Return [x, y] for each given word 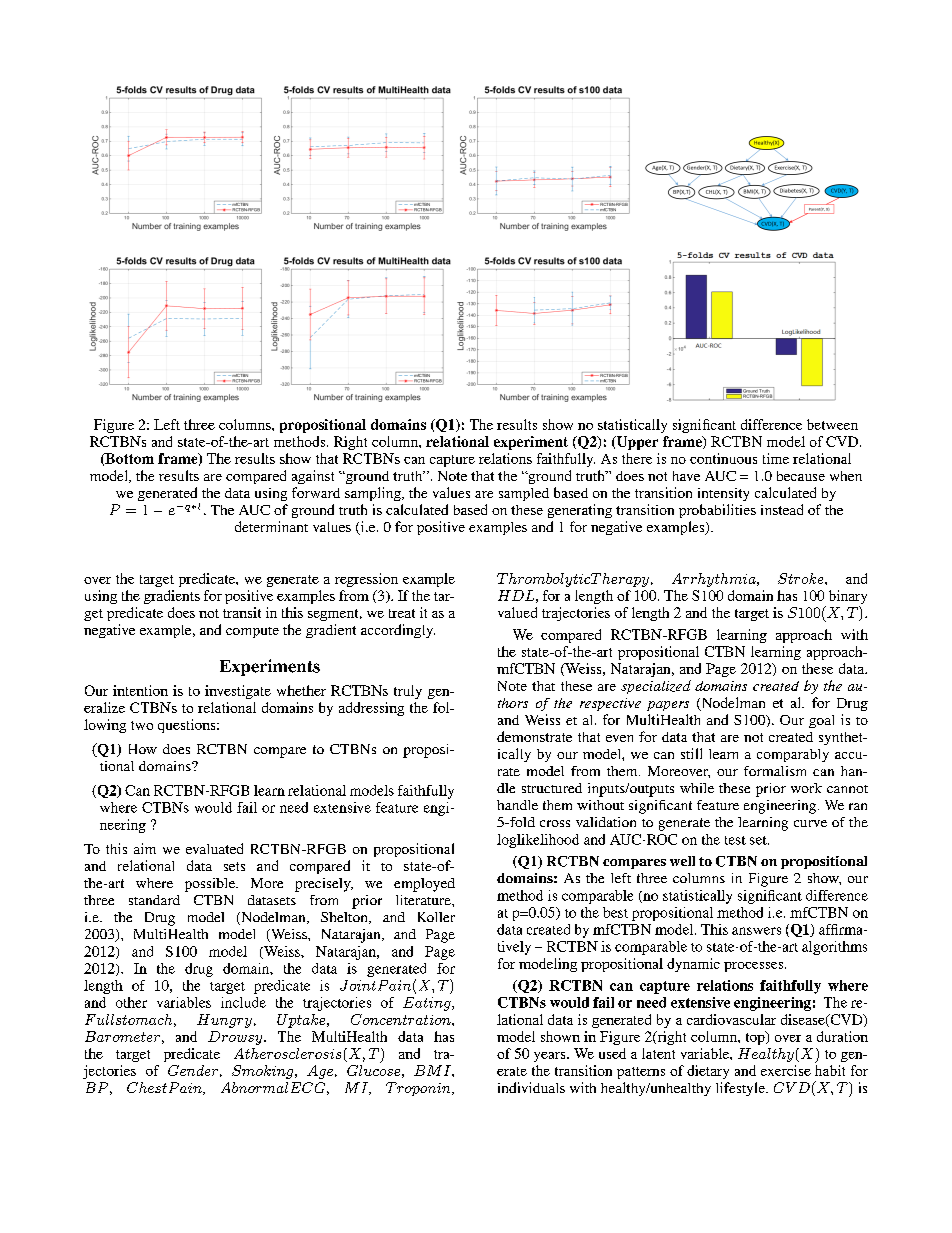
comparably [793, 755]
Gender [193, 1070]
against [313, 477]
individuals [531, 1087]
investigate [238, 692]
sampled [524, 494]
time [776, 458]
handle [517, 805]
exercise [786, 1070]
